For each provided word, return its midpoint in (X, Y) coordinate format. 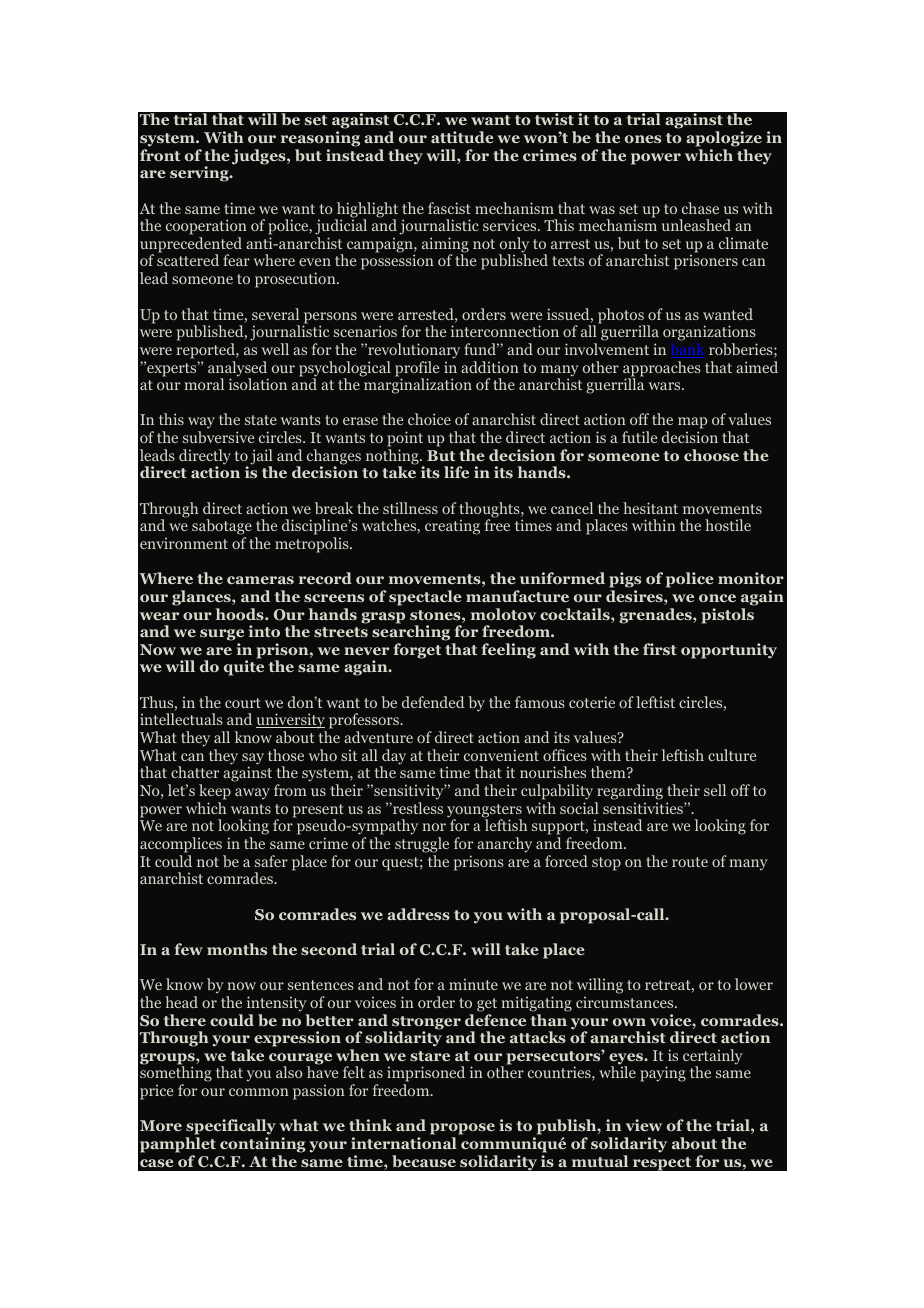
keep (215, 792)
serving (200, 174)
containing (263, 1145)
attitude (462, 137)
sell (715, 790)
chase (700, 208)
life (456, 472)
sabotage (222, 528)
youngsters (484, 812)
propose (462, 1130)
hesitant (650, 508)
